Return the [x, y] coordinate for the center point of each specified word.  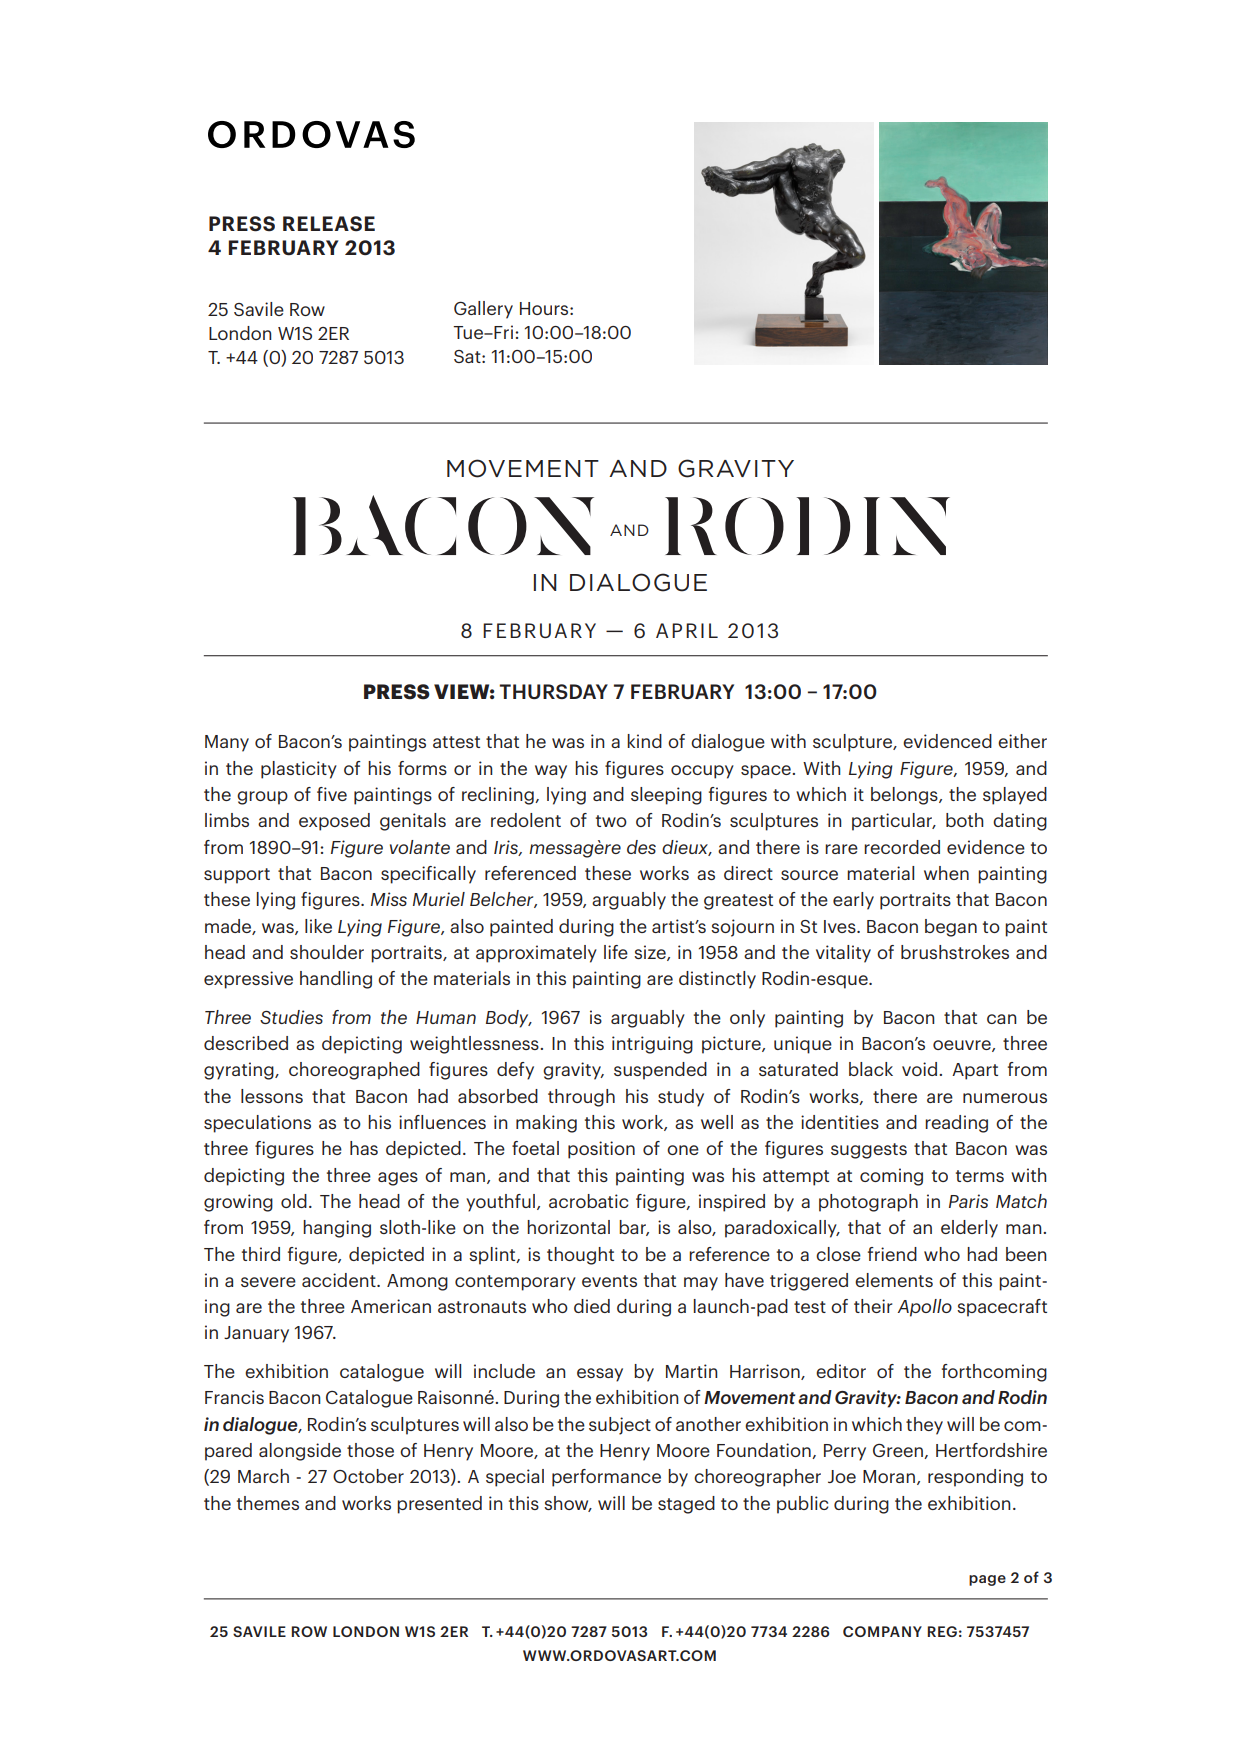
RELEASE [329, 224]
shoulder [327, 952]
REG [942, 1631]
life [616, 952]
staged [686, 1505]
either [1022, 741]
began [951, 928]
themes [268, 1503]
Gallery [483, 310]
